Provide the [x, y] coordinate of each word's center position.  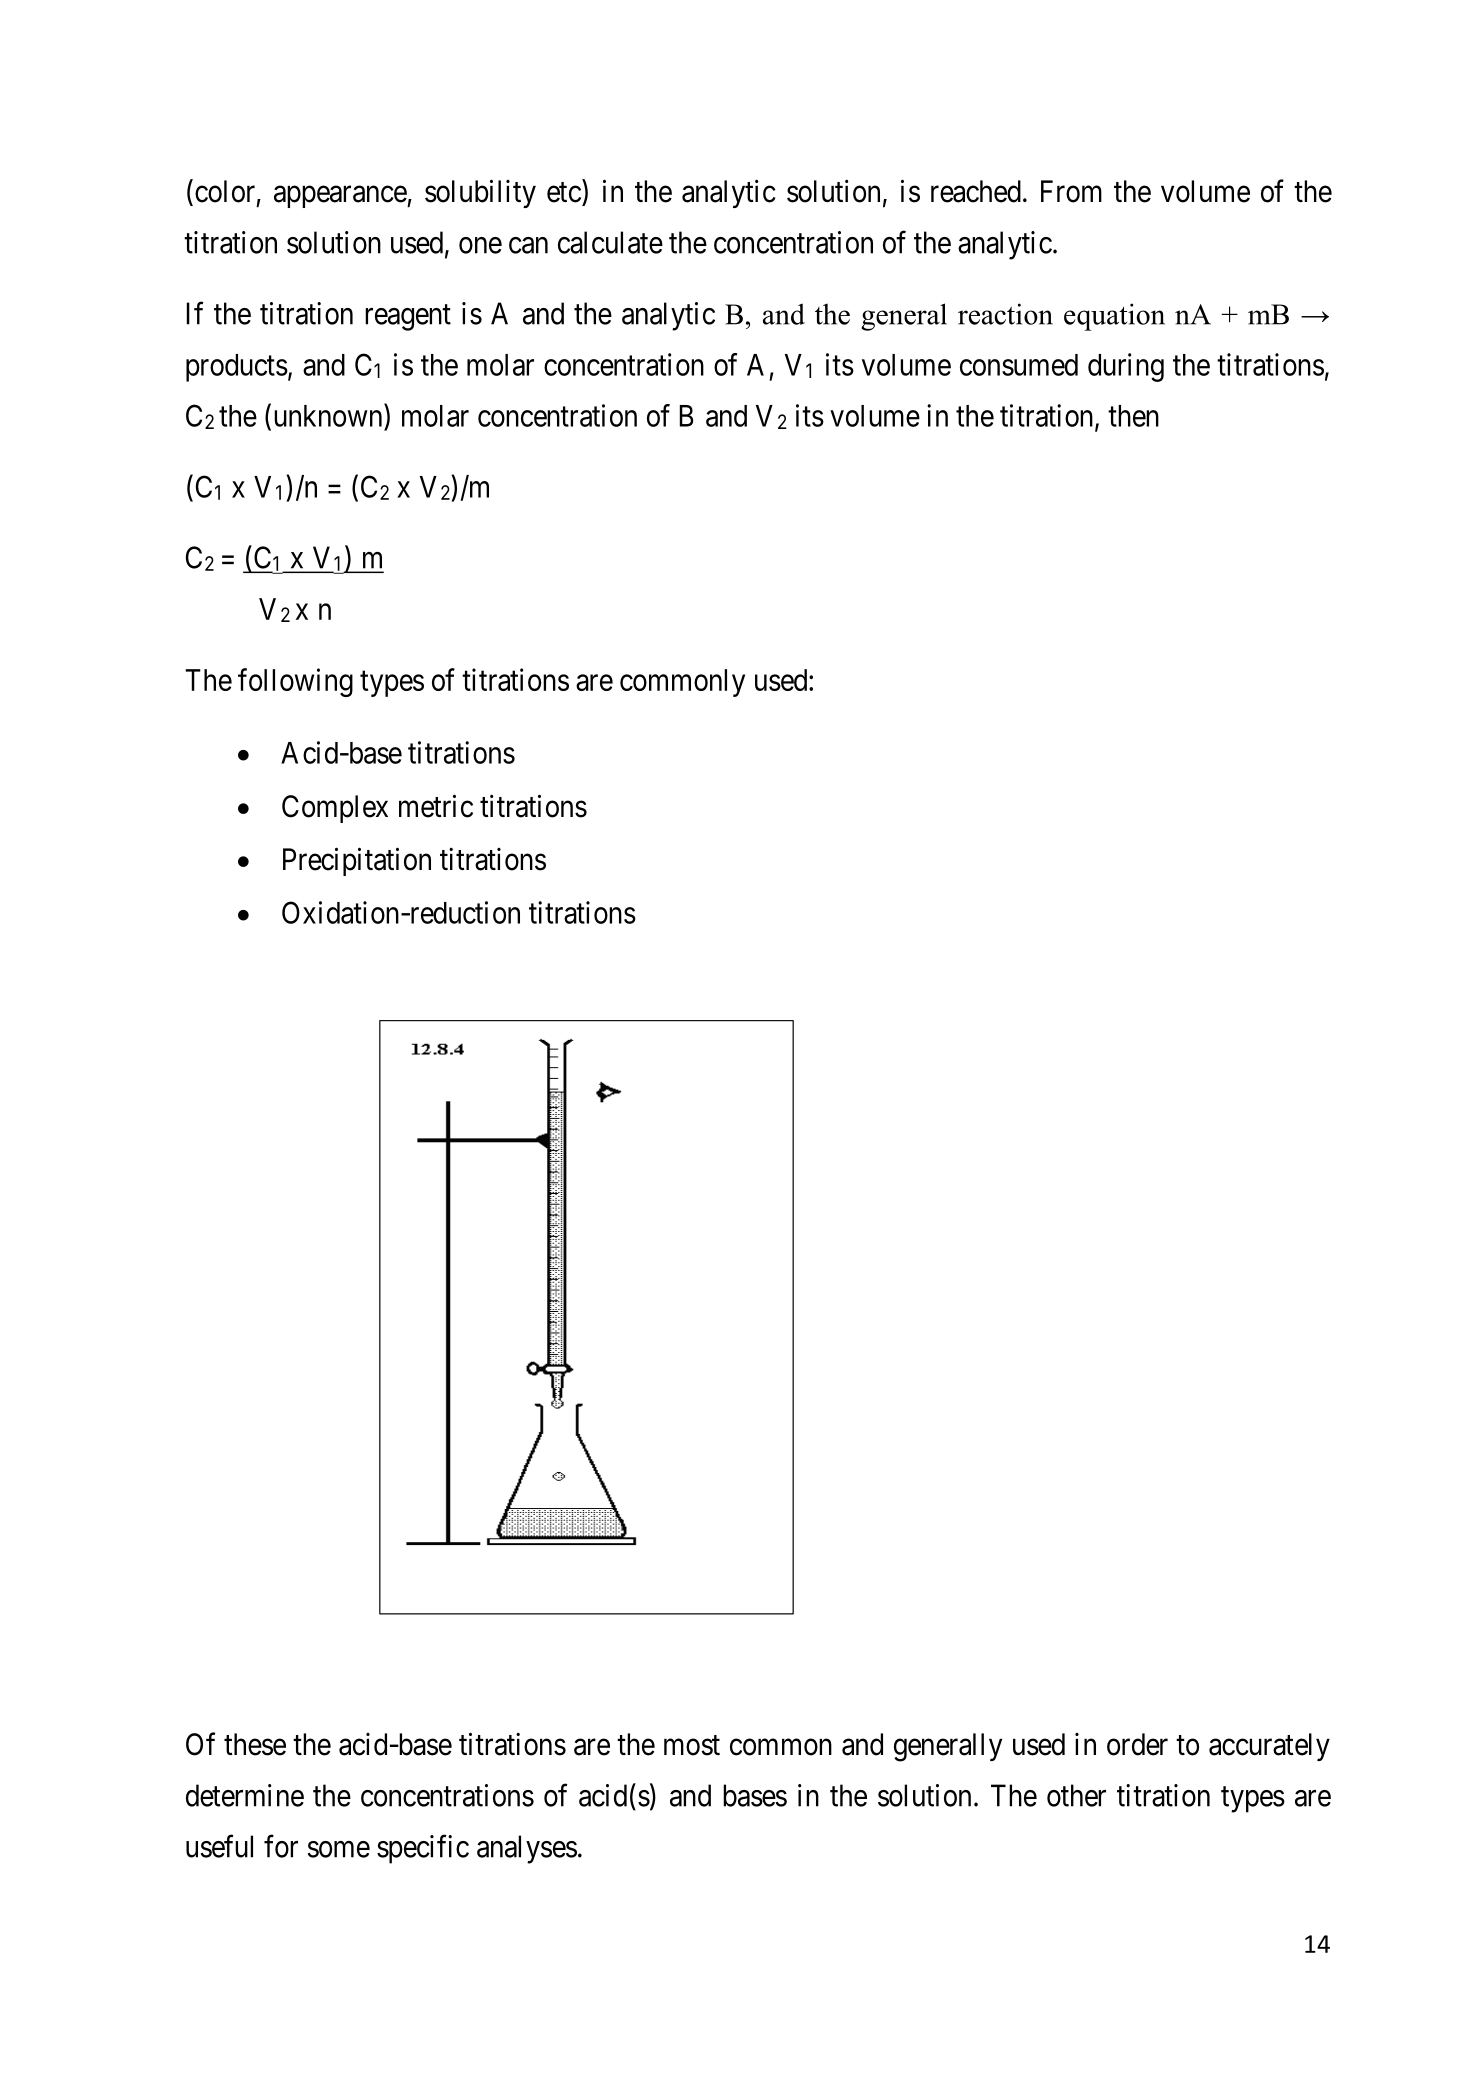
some [339, 1849]
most [692, 1745]
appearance [341, 197]
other [1076, 1795]
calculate [610, 242]
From [1071, 191]
